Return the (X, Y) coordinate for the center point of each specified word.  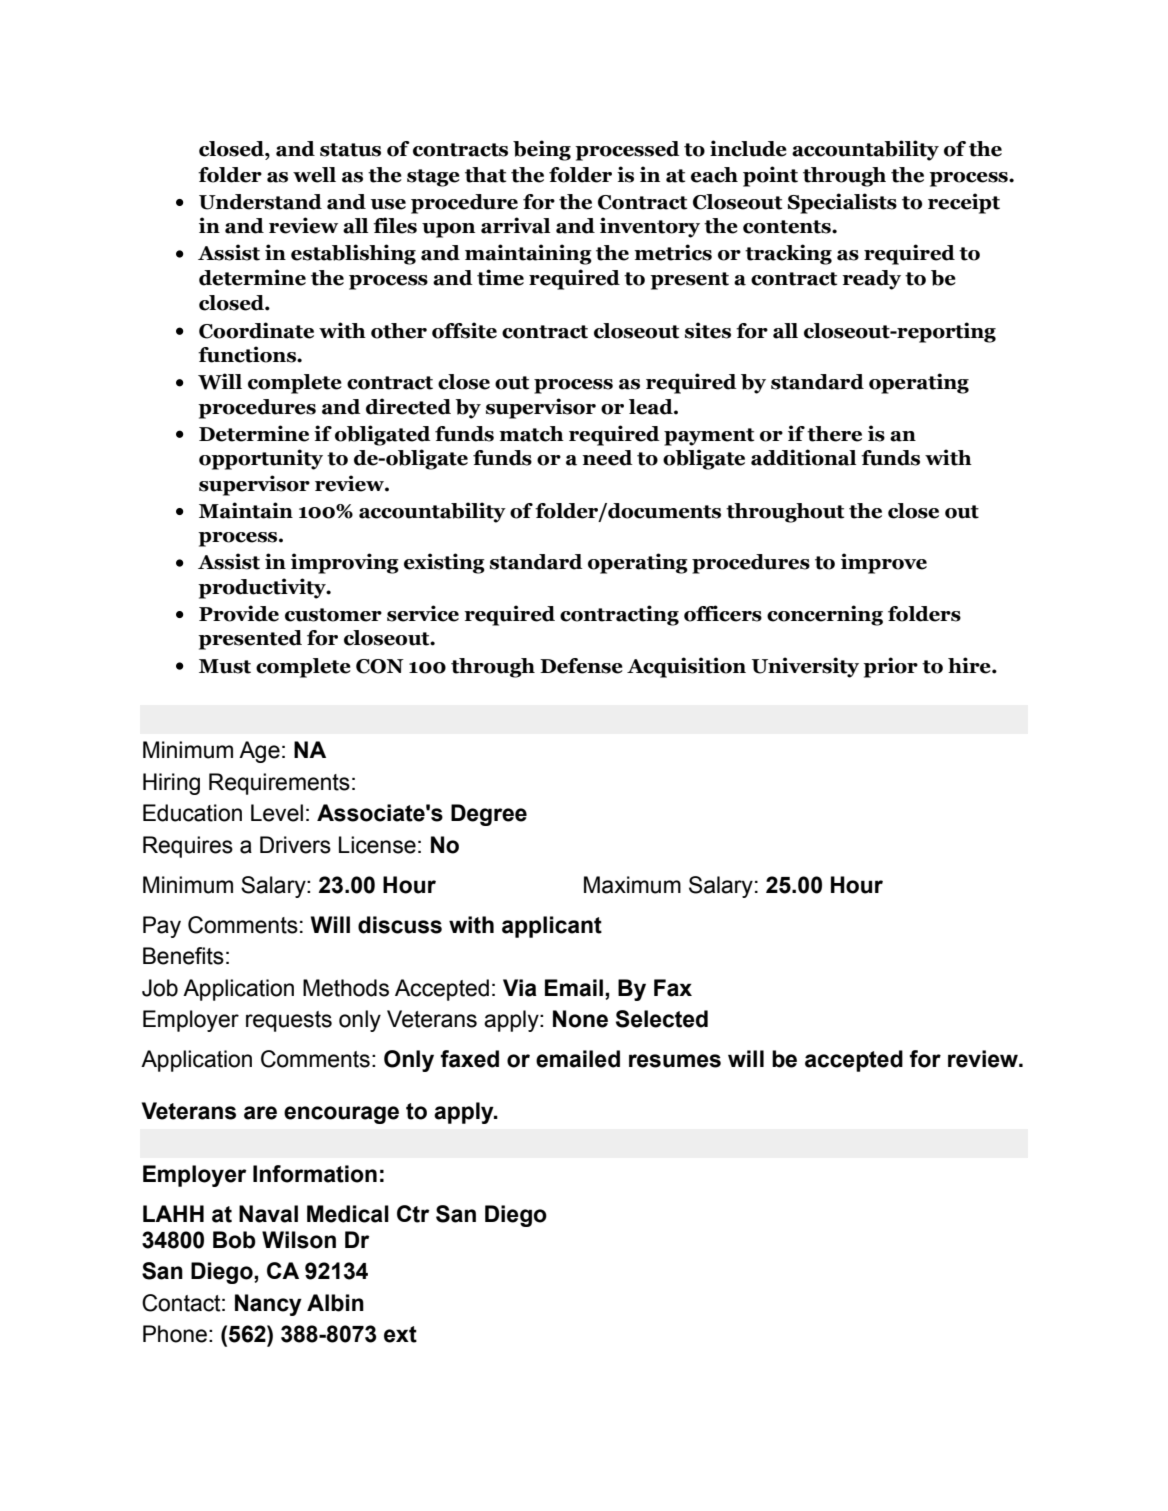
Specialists (842, 203)
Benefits (183, 956)
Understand (260, 202)
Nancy (268, 1305)
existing (444, 563)
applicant (552, 927)
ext (400, 1334)
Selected (662, 1019)
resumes (675, 1061)
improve (884, 563)
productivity (263, 588)
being (542, 150)
